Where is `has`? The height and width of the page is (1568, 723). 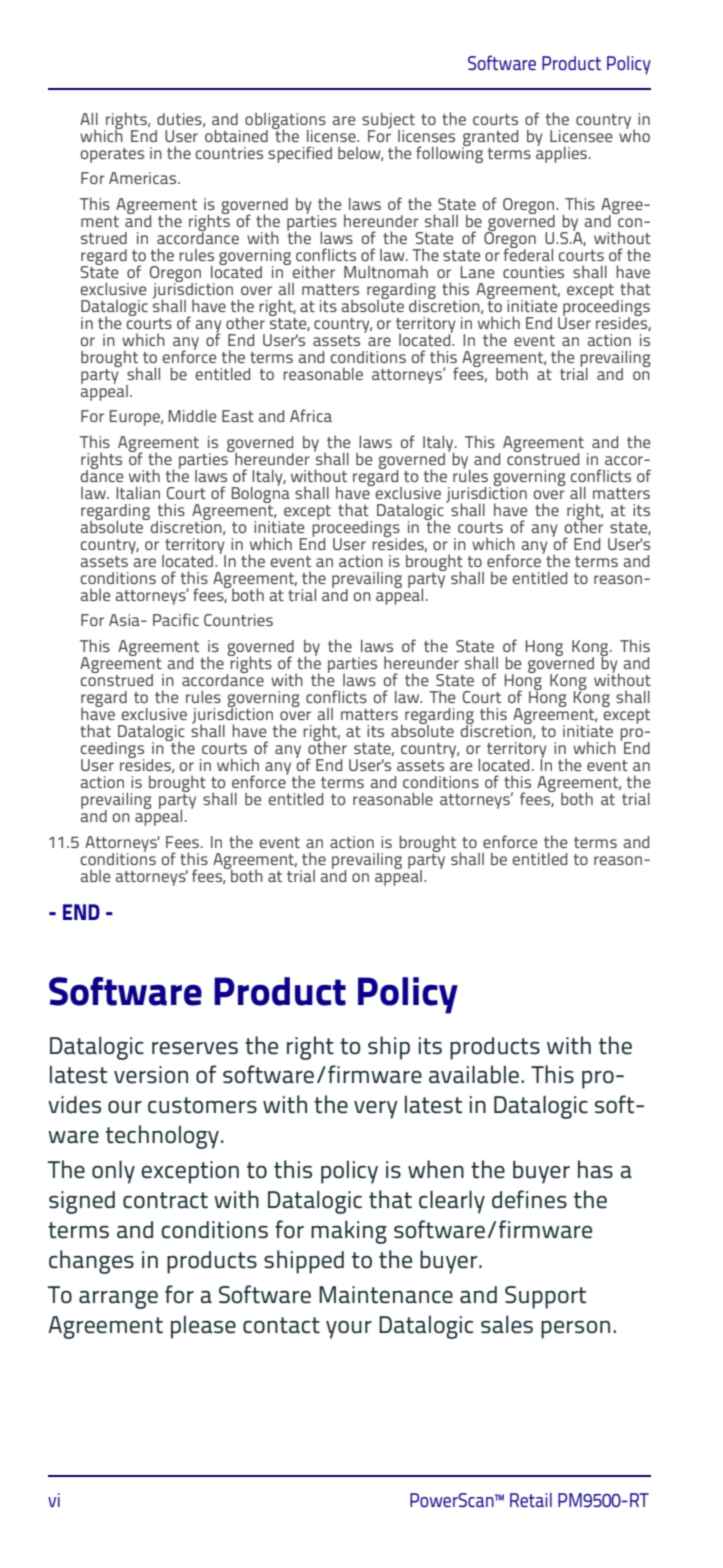
has is located at coordinates (595, 1169).
